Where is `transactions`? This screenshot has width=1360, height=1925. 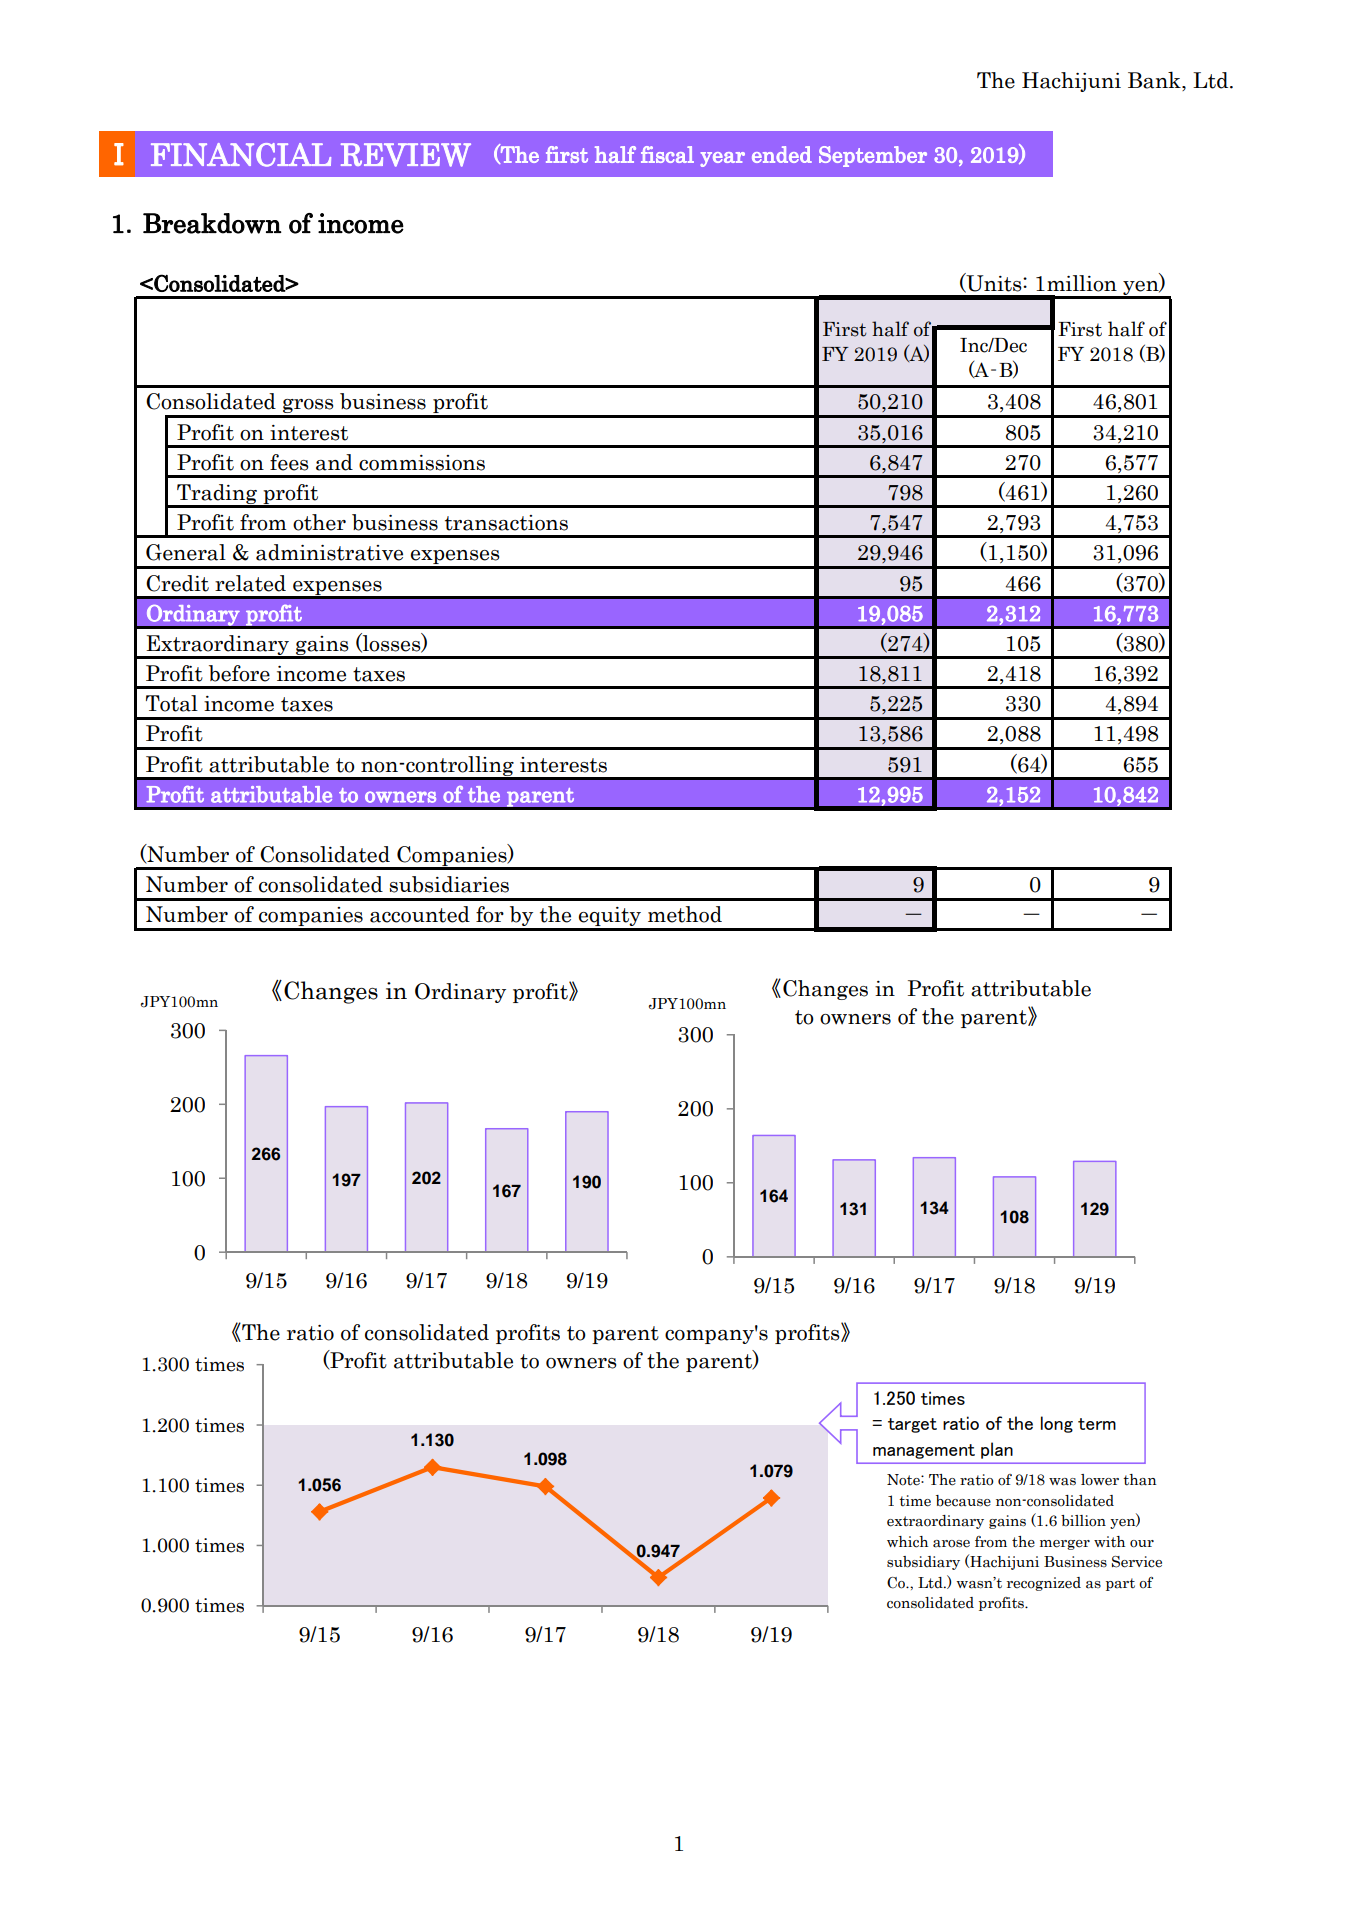
transactions is located at coordinates (506, 523).
